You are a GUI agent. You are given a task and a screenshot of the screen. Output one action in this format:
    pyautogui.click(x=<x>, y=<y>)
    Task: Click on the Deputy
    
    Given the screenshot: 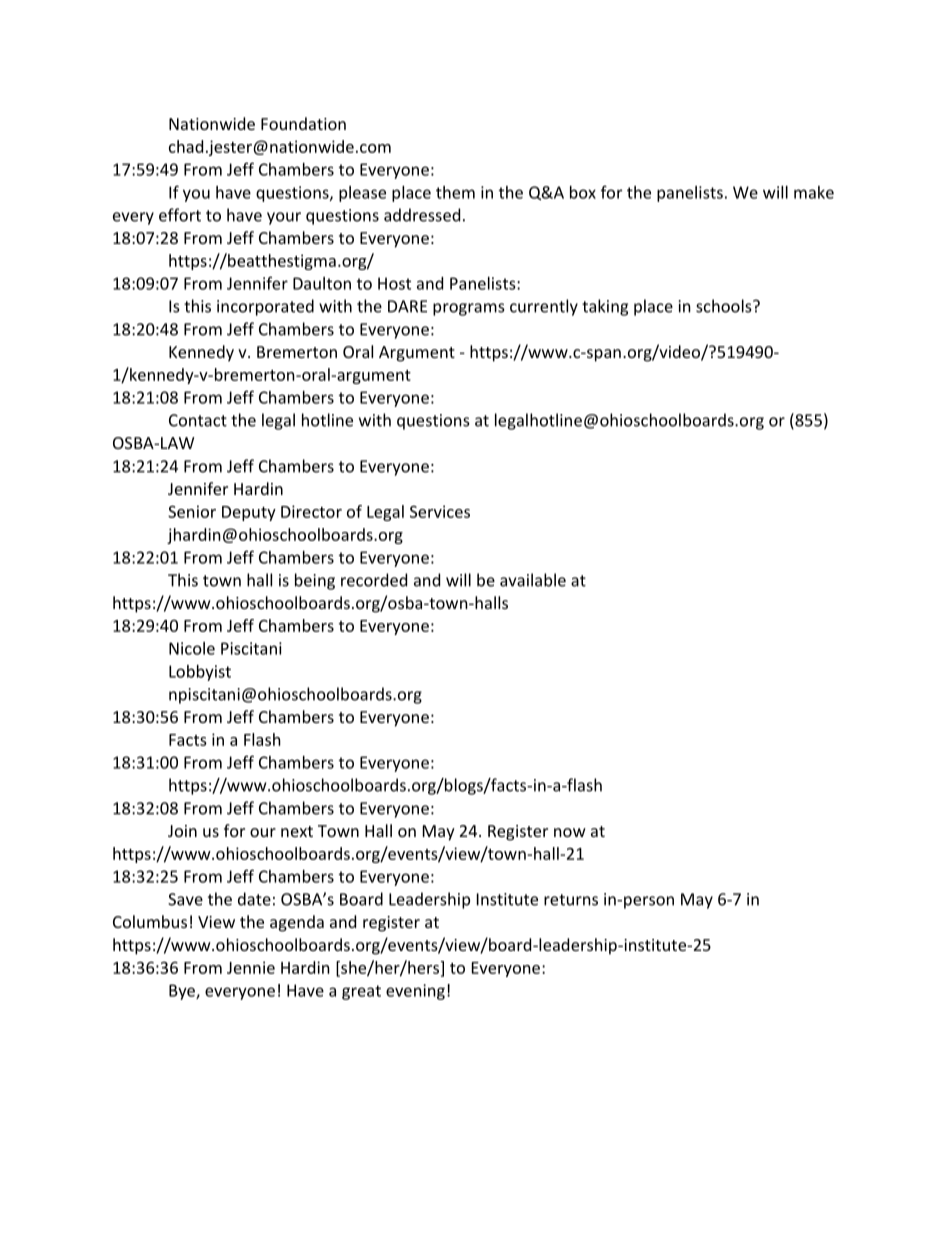 What is the action you would take?
    pyautogui.click(x=249, y=513)
